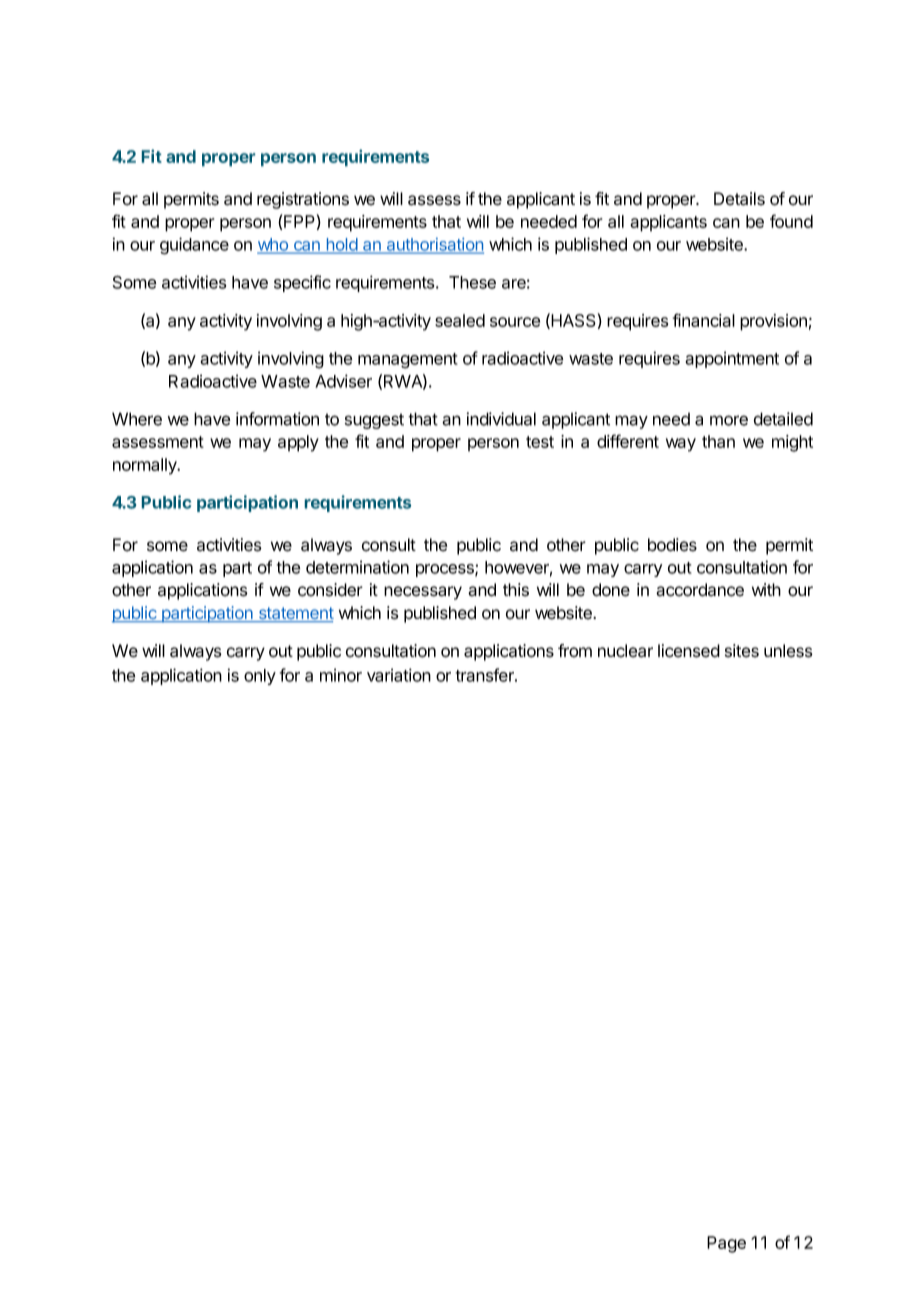 The image size is (924, 1308). Describe the element at coordinates (260, 677) in the document. I see `only` at that location.
